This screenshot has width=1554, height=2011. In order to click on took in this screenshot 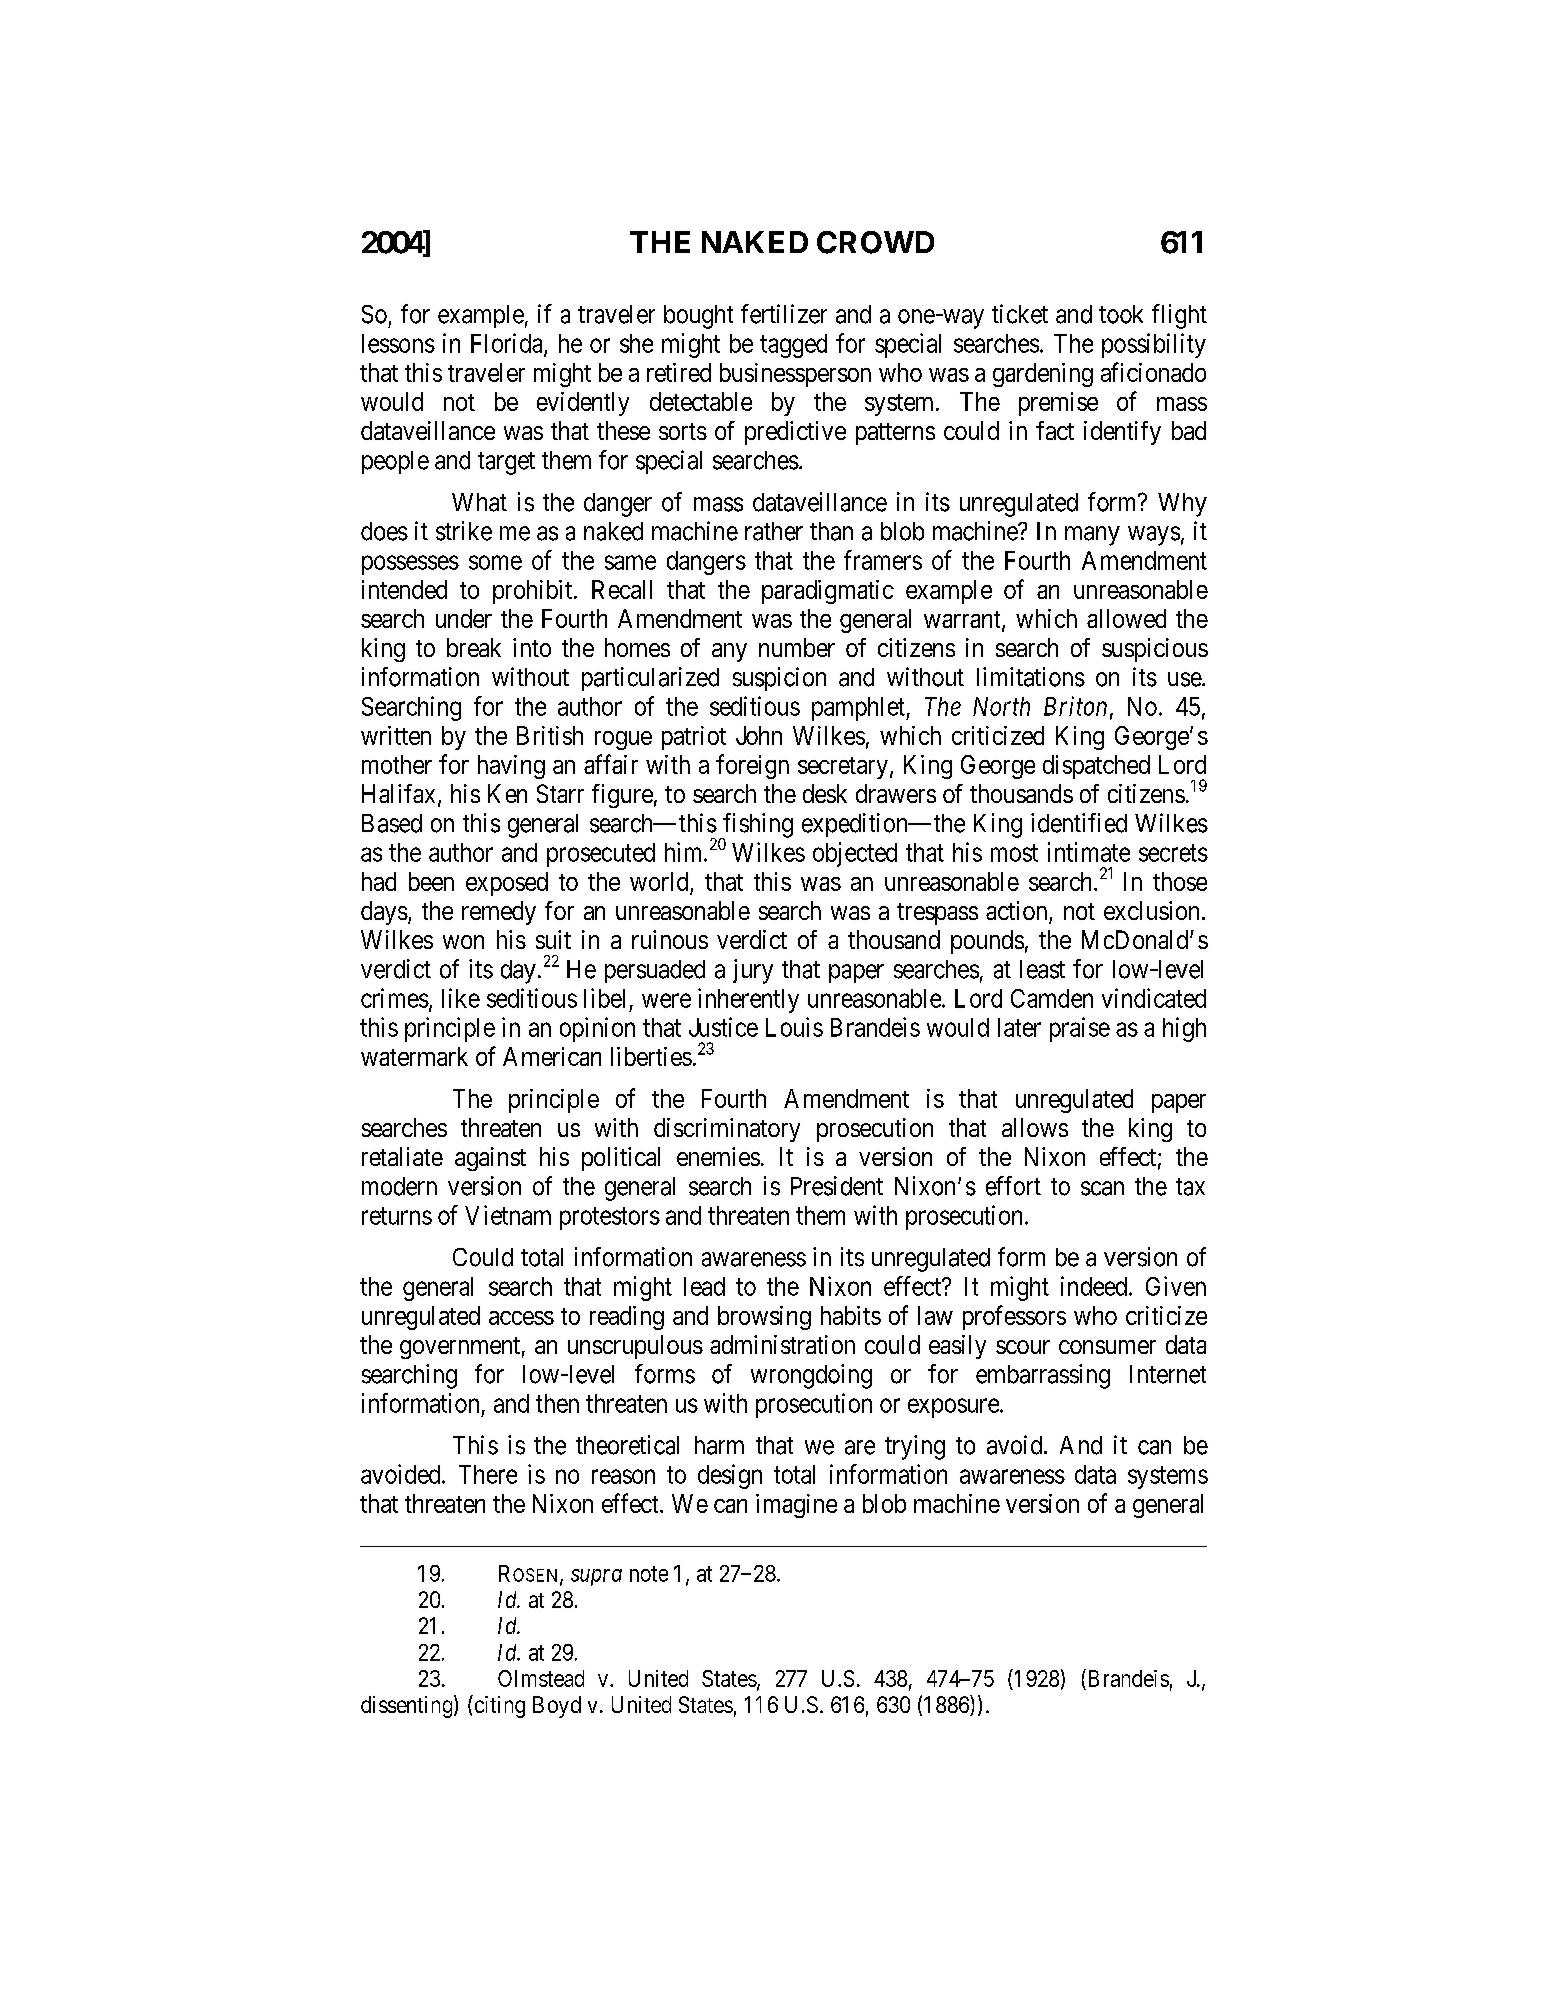, I will do `click(1121, 314)`.
